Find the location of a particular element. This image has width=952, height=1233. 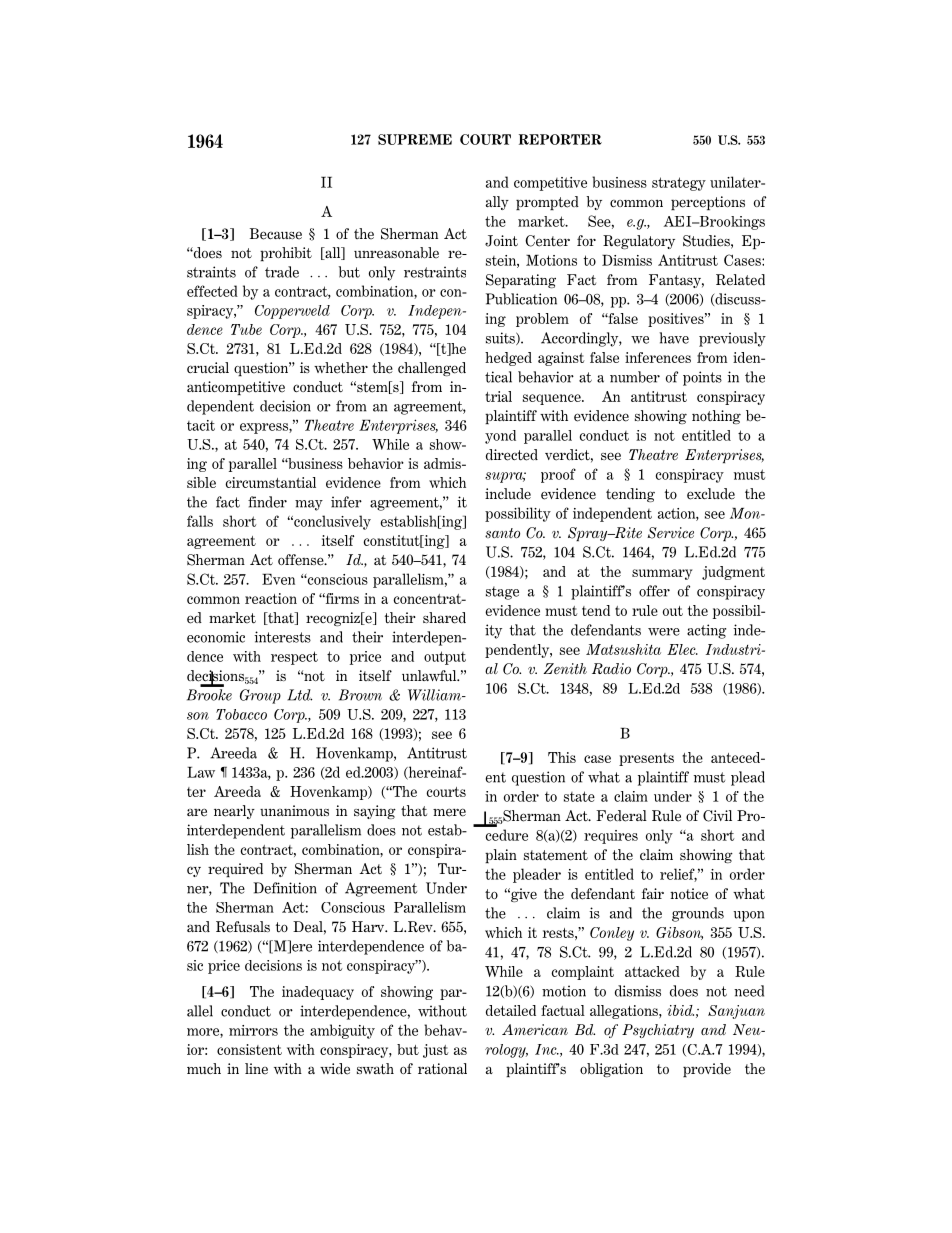

Psychiatry is located at coordinates (658, 1031).
